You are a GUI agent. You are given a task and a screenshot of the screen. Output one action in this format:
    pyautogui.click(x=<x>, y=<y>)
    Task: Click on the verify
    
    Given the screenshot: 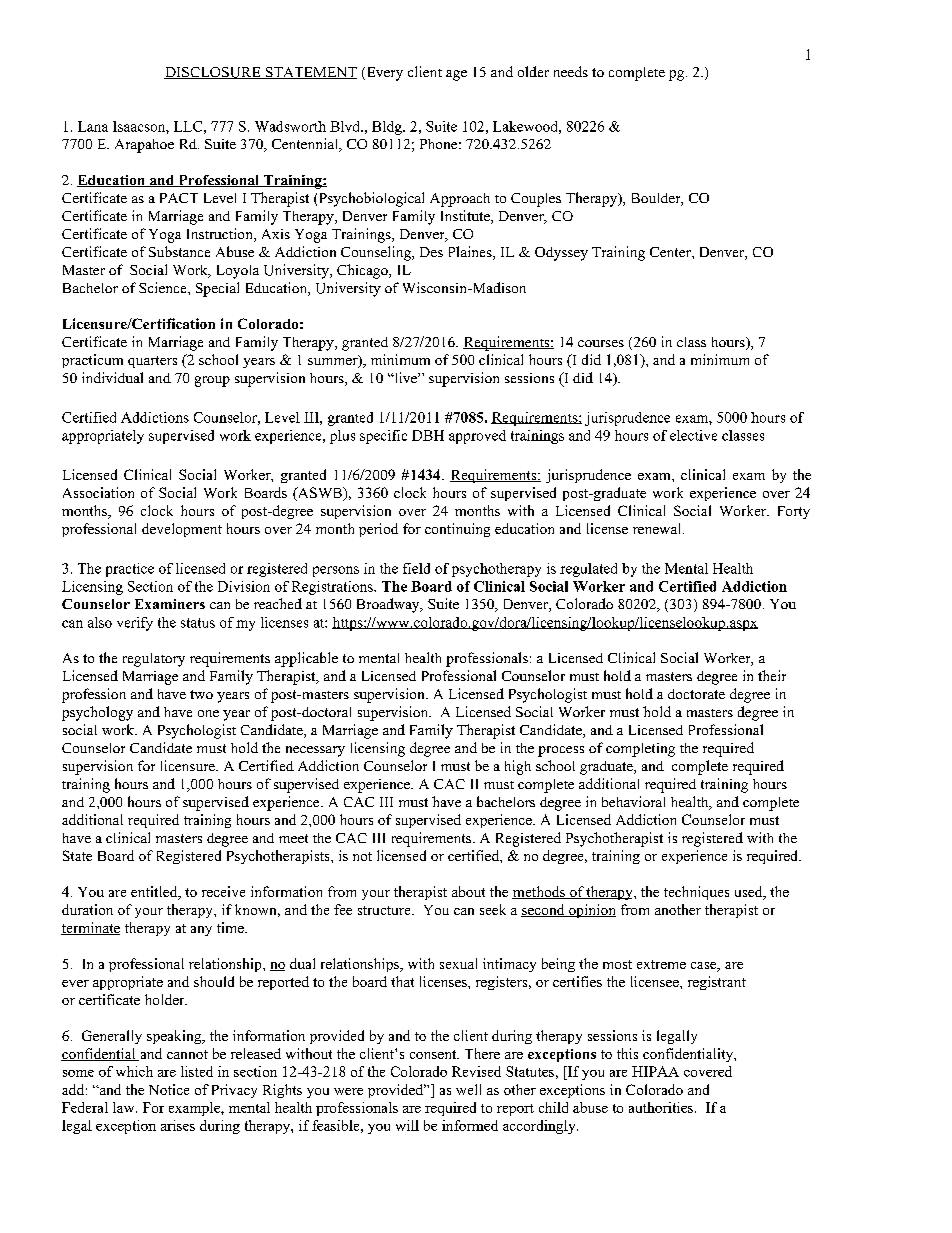 What is the action you would take?
    pyautogui.click(x=135, y=624)
